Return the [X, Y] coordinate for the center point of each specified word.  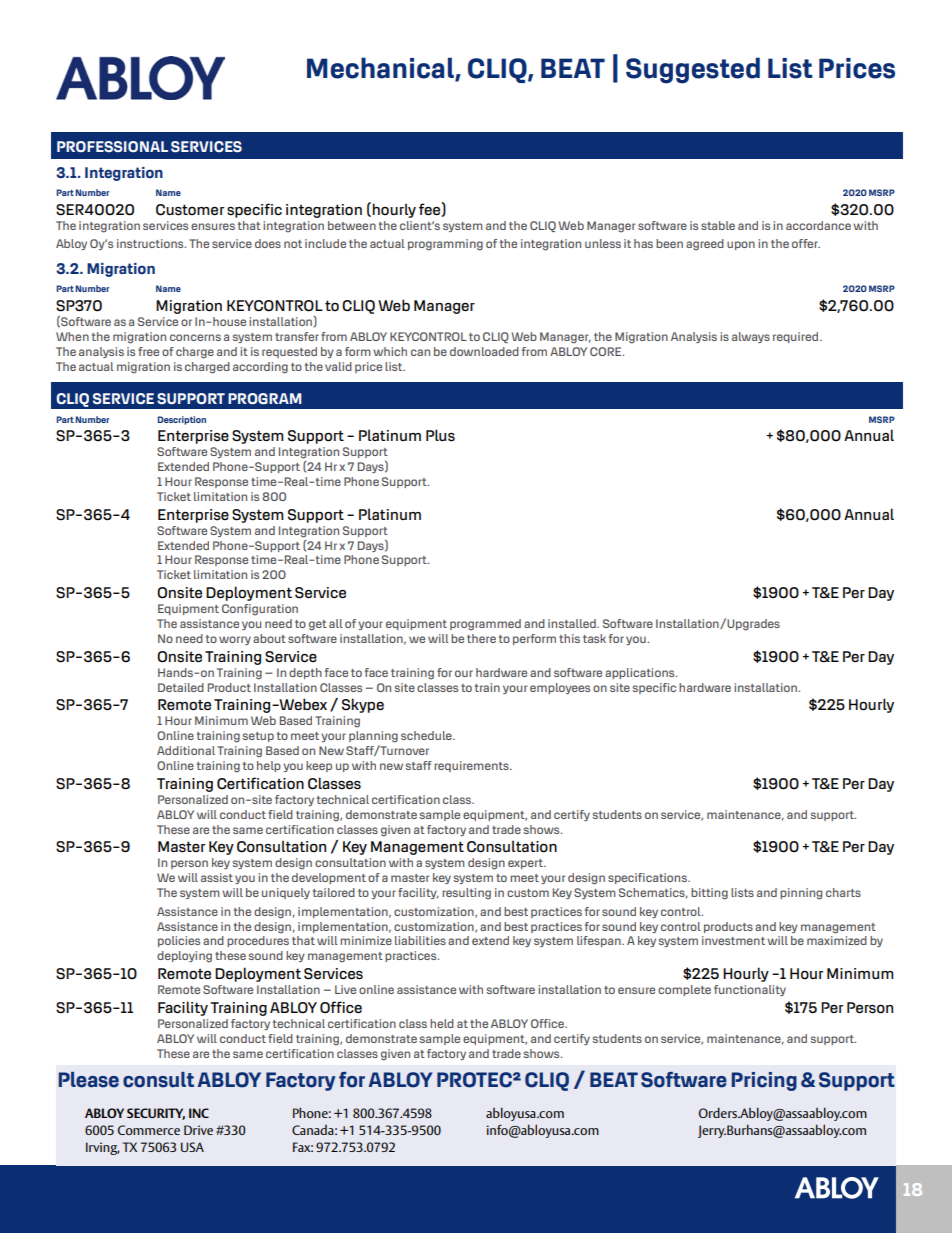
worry [235, 640]
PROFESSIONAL [112, 146]
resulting [466, 894]
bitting [709, 894]
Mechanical [381, 68]
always [751, 337]
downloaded [484, 351]
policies [179, 941]
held [442, 1023]
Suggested [693, 70]
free [148, 351]
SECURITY [156, 1114]
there [481, 638]
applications [641, 673]
